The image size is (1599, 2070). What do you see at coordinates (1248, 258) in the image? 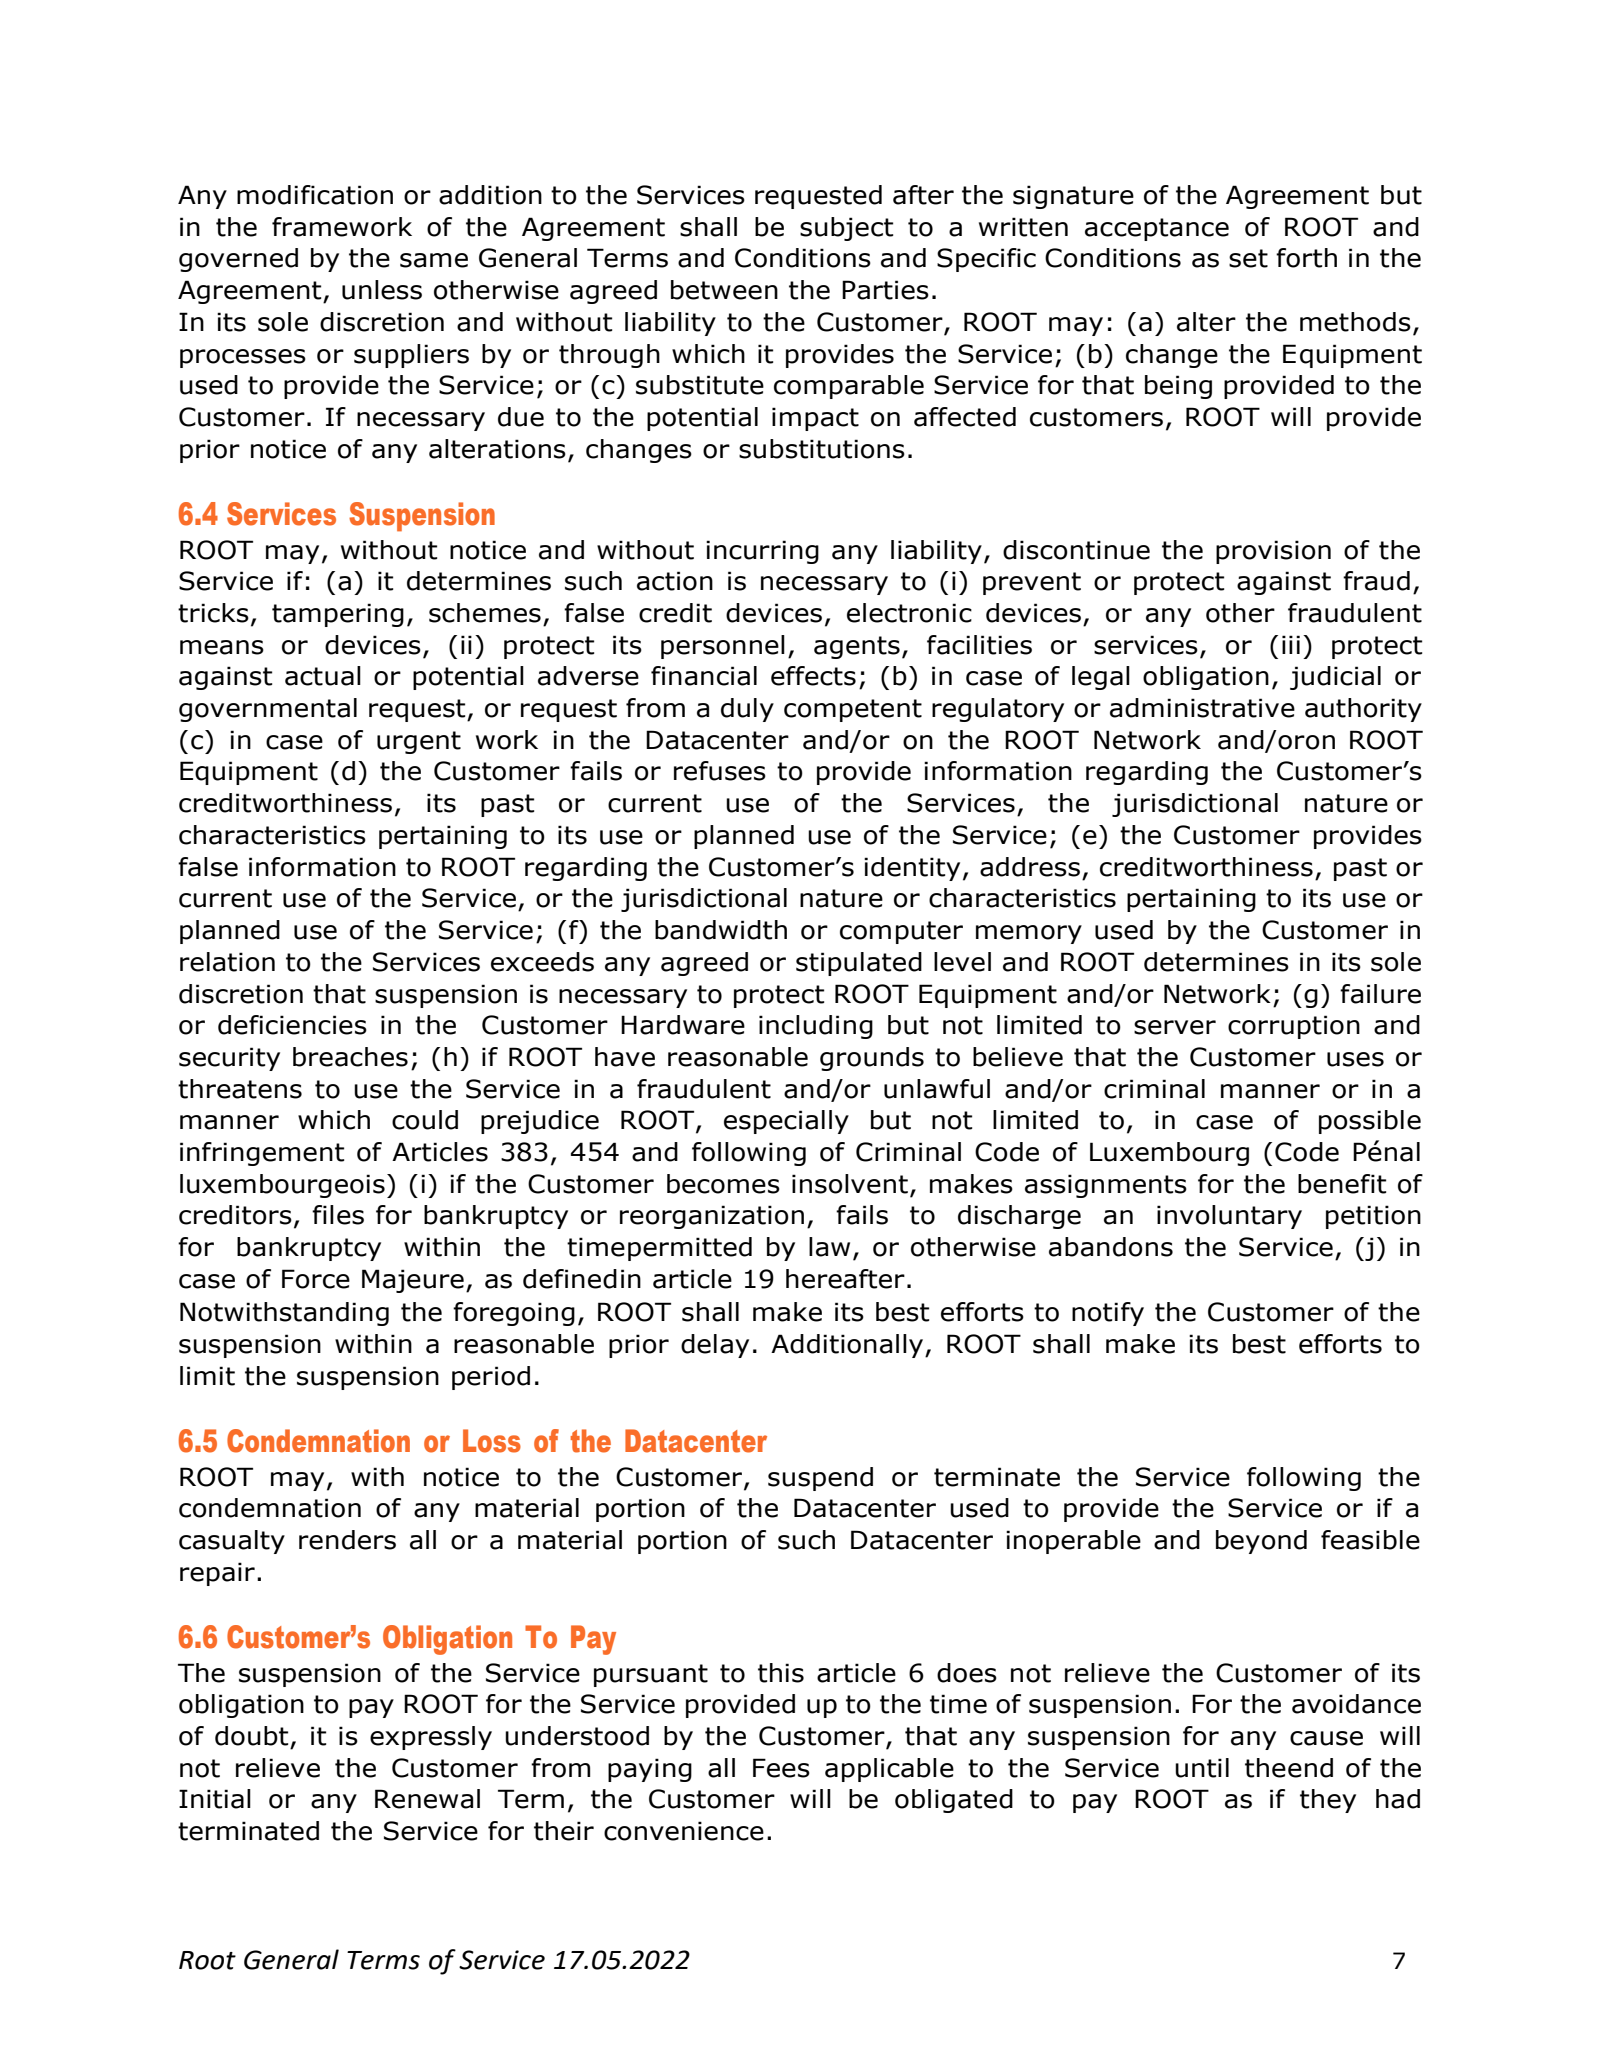
I see `set` at bounding box center [1248, 258].
